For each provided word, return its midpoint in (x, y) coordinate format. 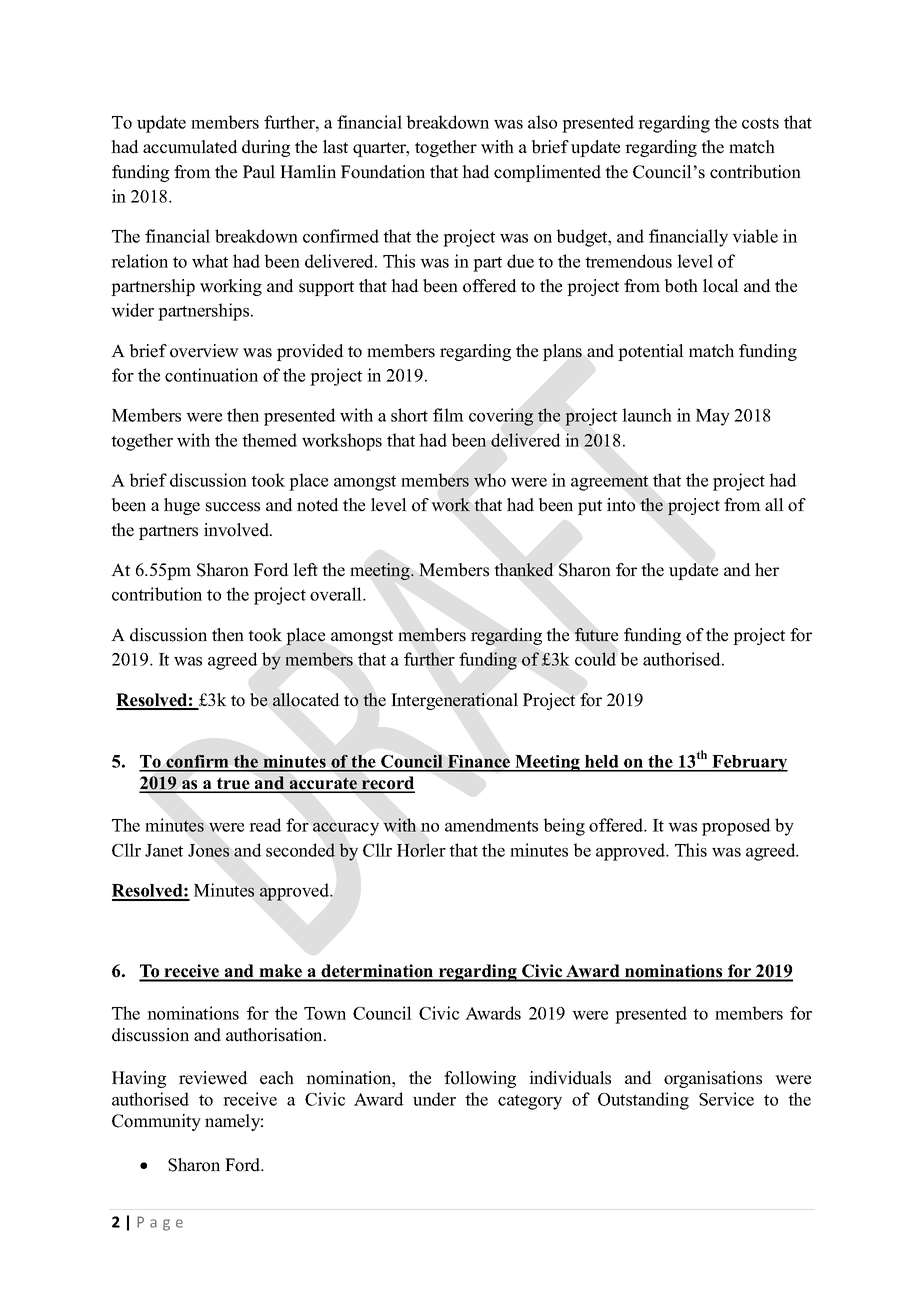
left (305, 570)
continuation (211, 375)
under (434, 1099)
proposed (736, 827)
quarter (380, 149)
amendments (491, 825)
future (596, 635)
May (713, 417)
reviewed (213, 1078)
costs (760, 123)
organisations (713, 1079)
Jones (208, 850)
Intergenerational (454, 701)
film (448, 415)
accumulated (190, 147)
